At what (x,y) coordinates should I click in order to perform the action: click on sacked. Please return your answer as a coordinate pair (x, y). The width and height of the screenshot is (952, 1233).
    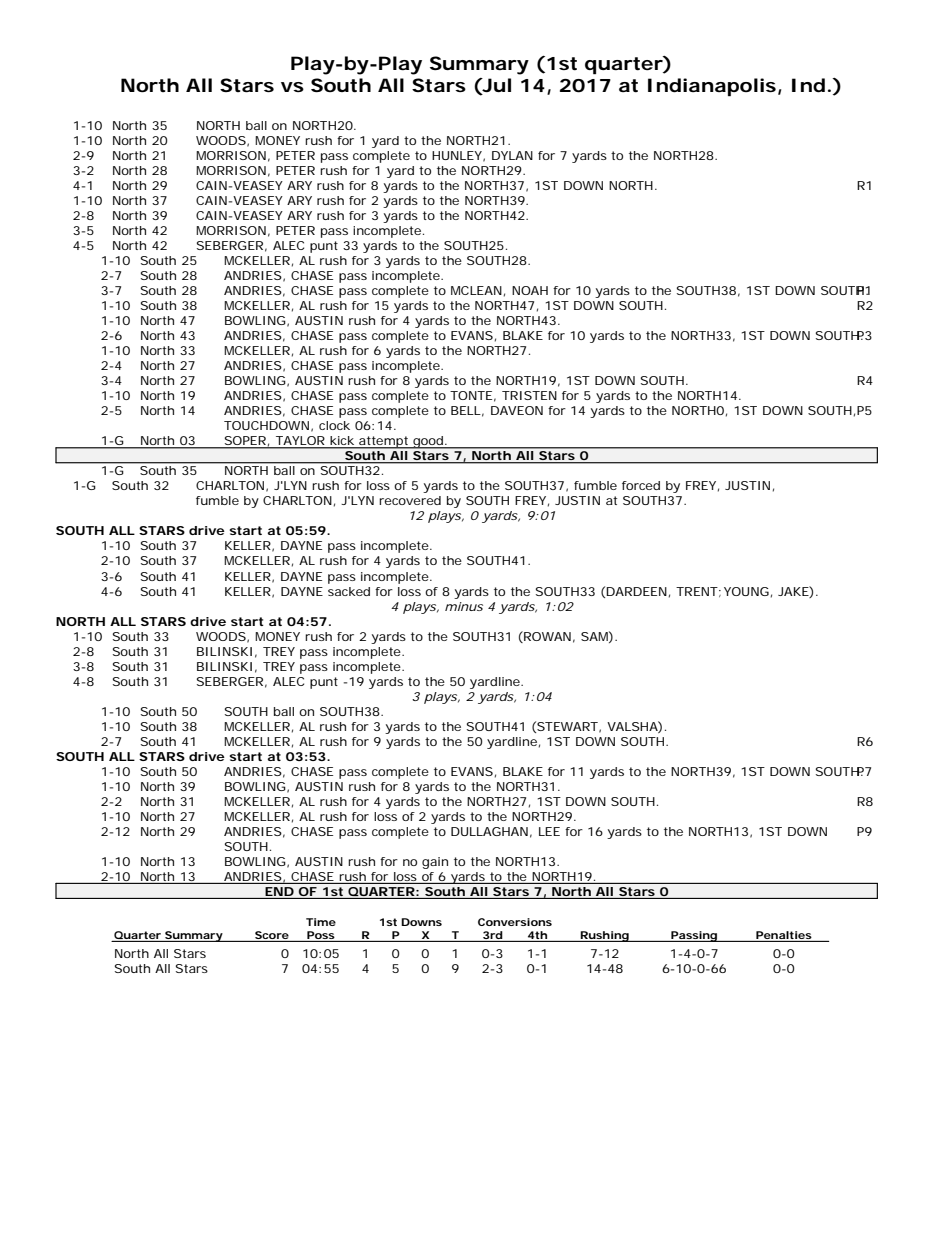
    Looking at the image, I should click on (349, 591).
